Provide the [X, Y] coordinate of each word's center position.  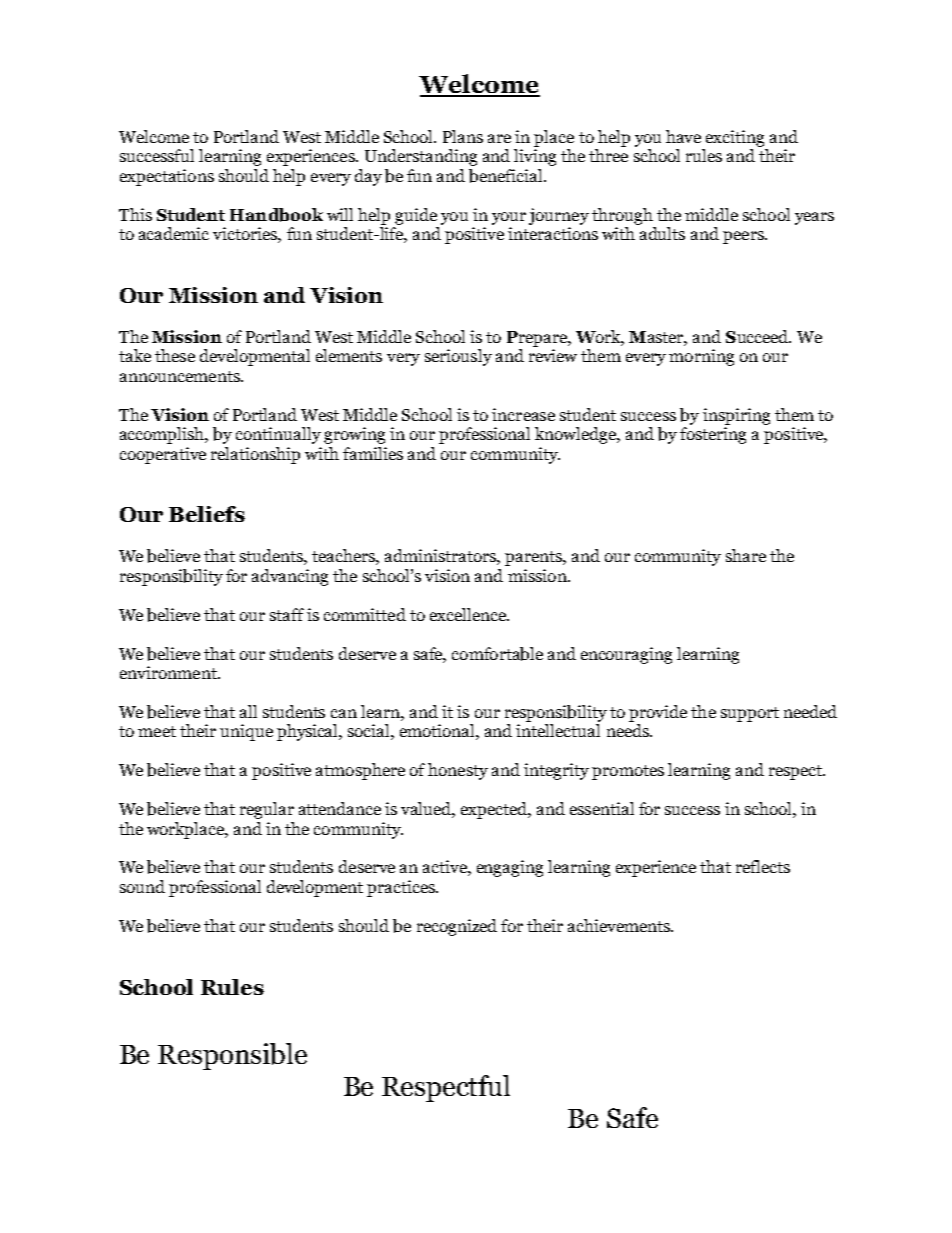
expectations [167, 177]
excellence [469, 614]
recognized [457, 927]
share [746, 555]
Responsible [232, 1056]
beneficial [507, 176]
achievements [620, 925]
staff [287, 614]
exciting [735, 138]
